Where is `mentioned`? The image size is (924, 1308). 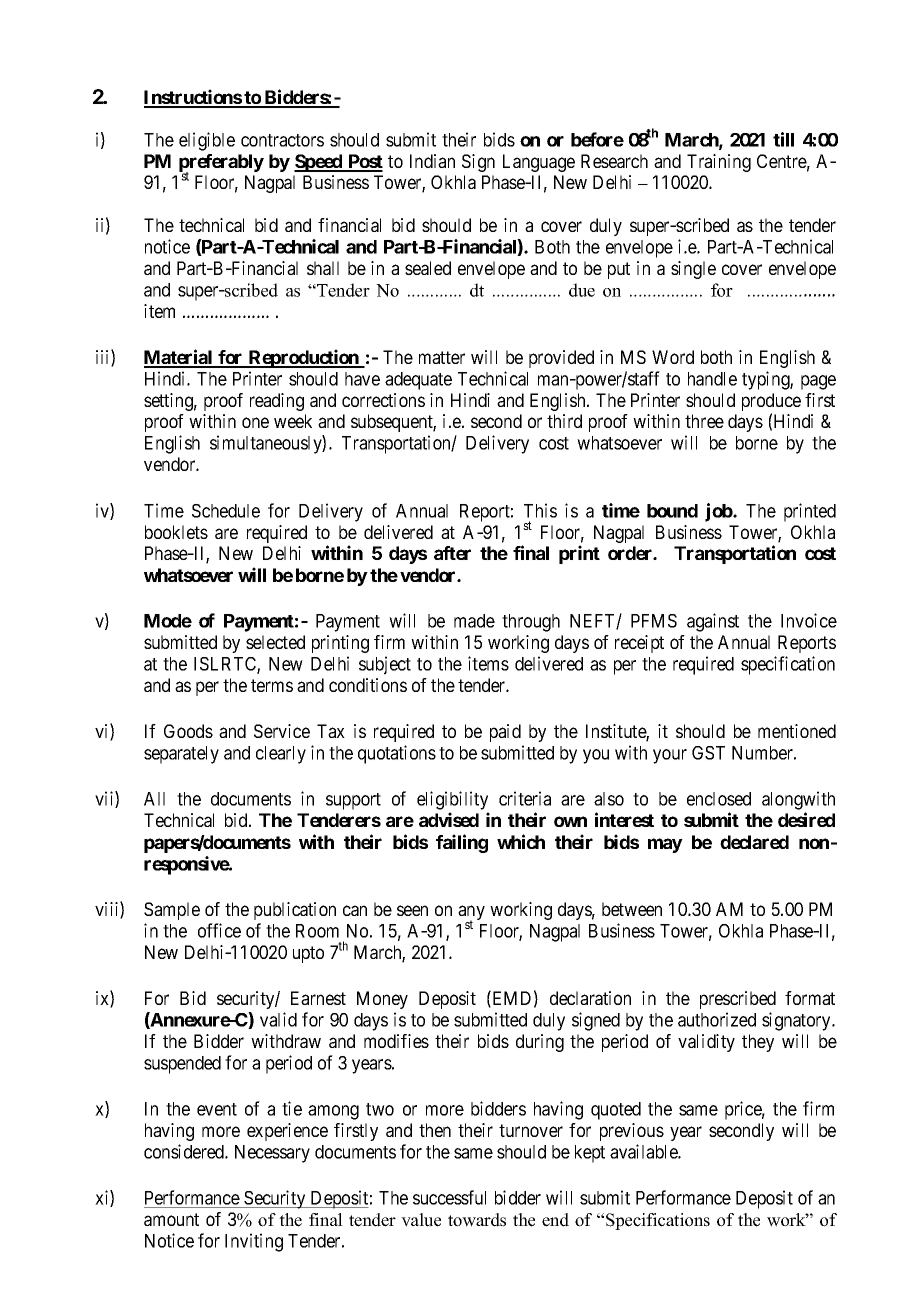 mentioned is located at coordinates (797, 731).
